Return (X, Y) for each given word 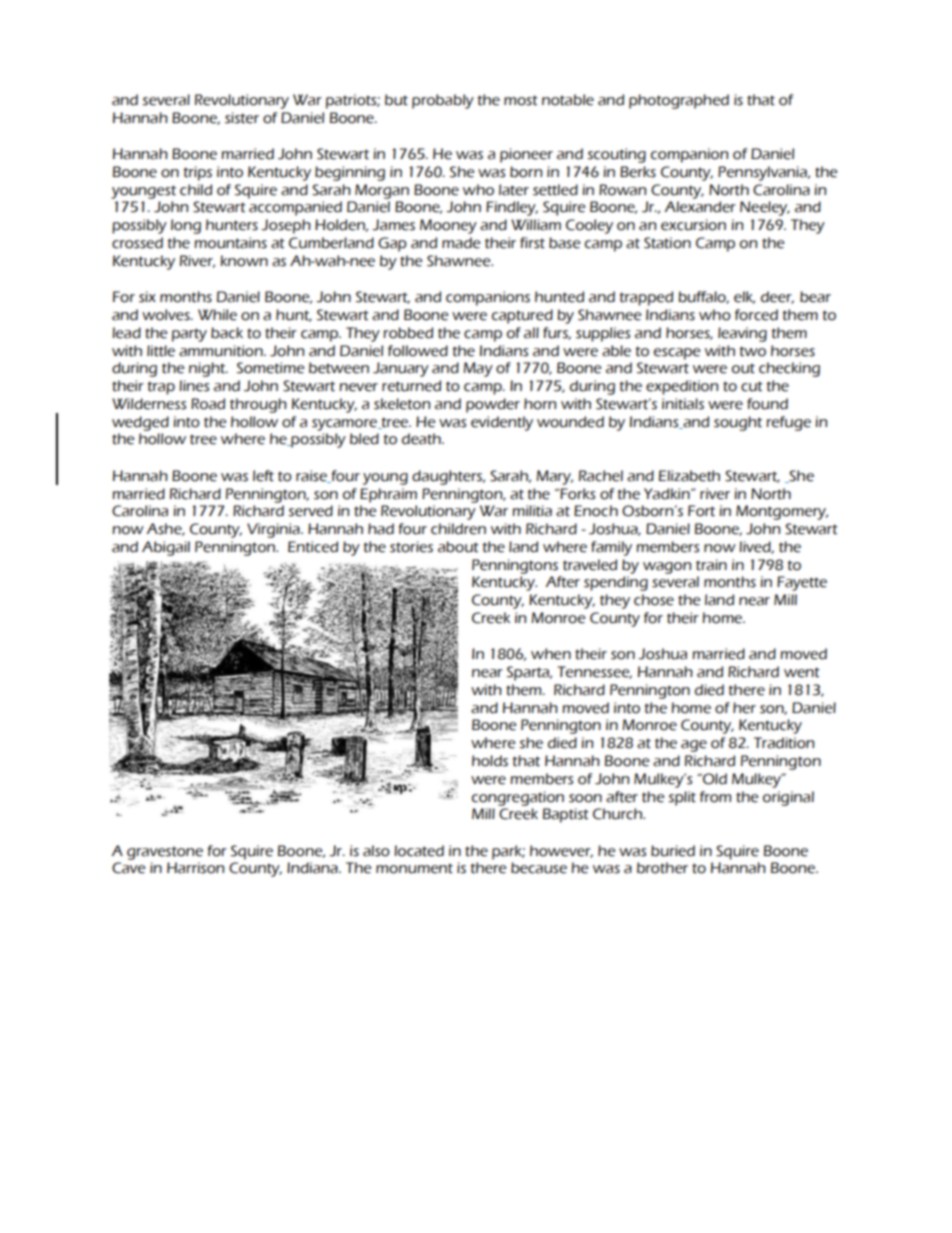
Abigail (166, 548)
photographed (679, 101)
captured (522, 316)
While (217, 315)
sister (242, 118)
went (802, 672)
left (263, 476)
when (551, 654)
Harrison (195, 868)
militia (532, 511)
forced (756, 315)
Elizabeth (689, 476)
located (419, 851)
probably (443, 101)
